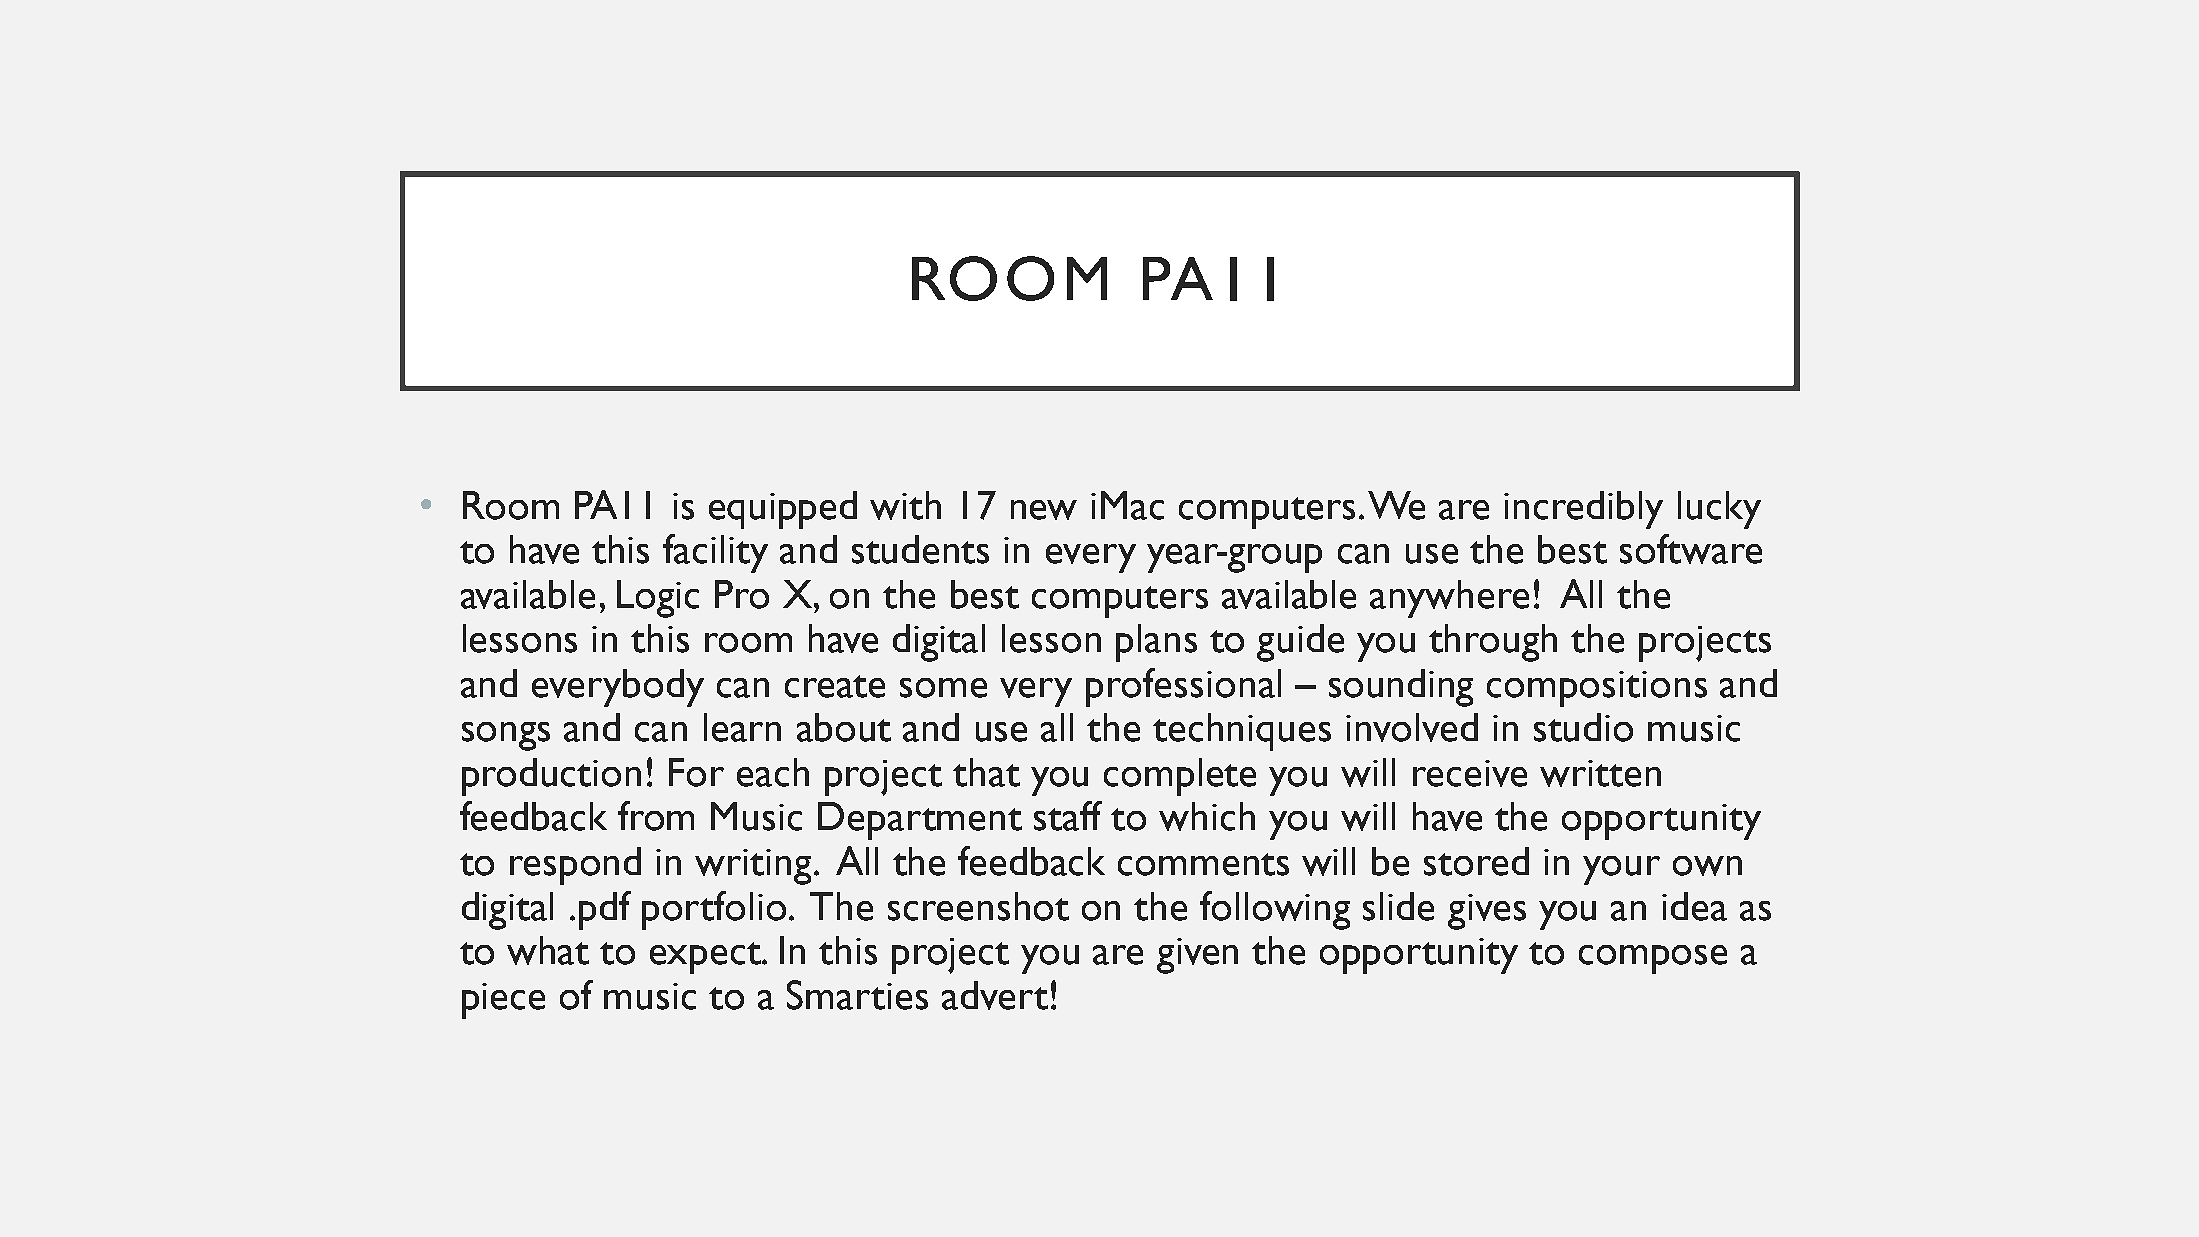 This screenshot has width=2199, height=1237. I want to click on new, so click(1044, 510).
